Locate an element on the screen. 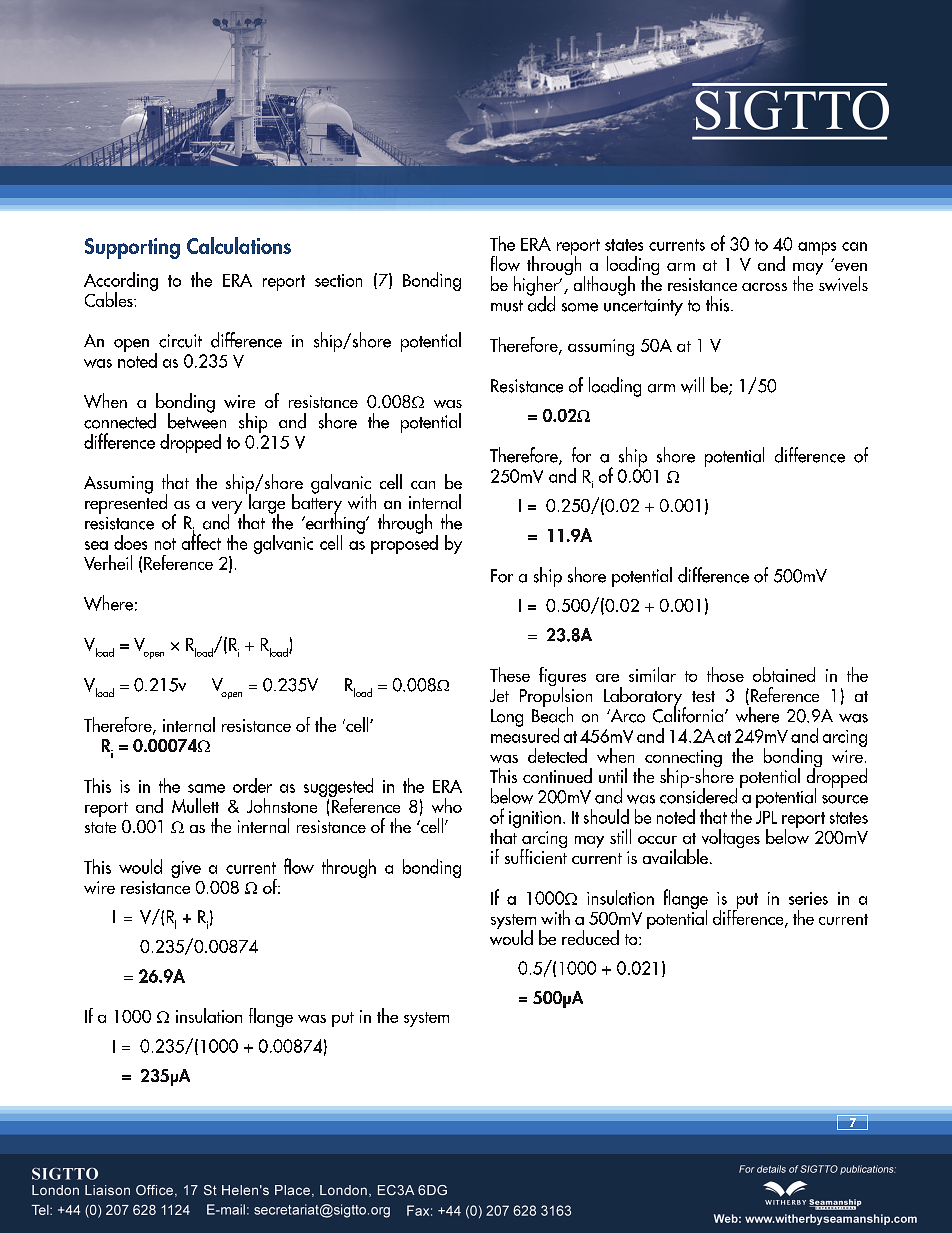  higher is located at coordinates (537, 287).
